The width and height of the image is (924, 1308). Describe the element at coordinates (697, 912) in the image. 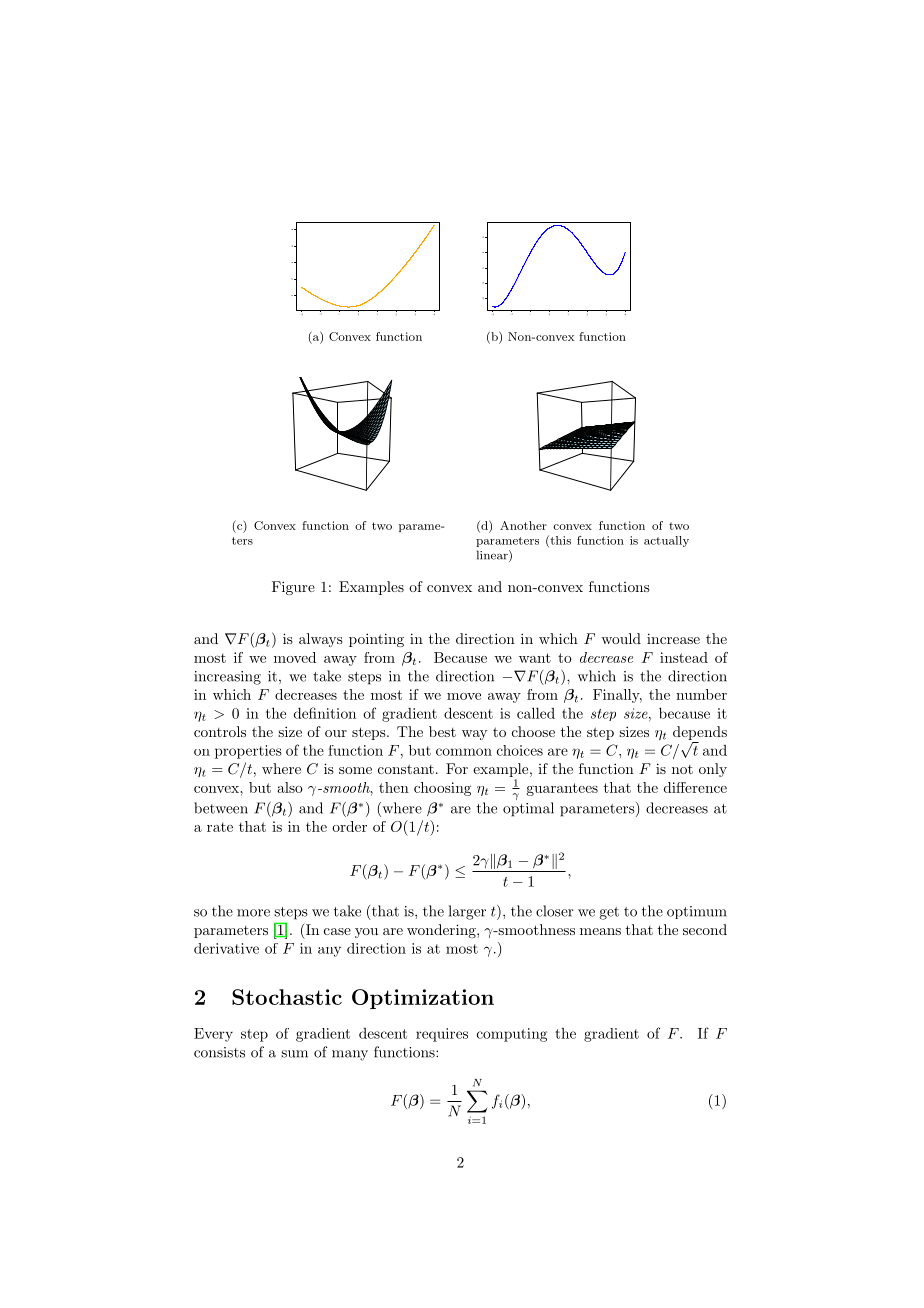

I see `optimum` at that location.
